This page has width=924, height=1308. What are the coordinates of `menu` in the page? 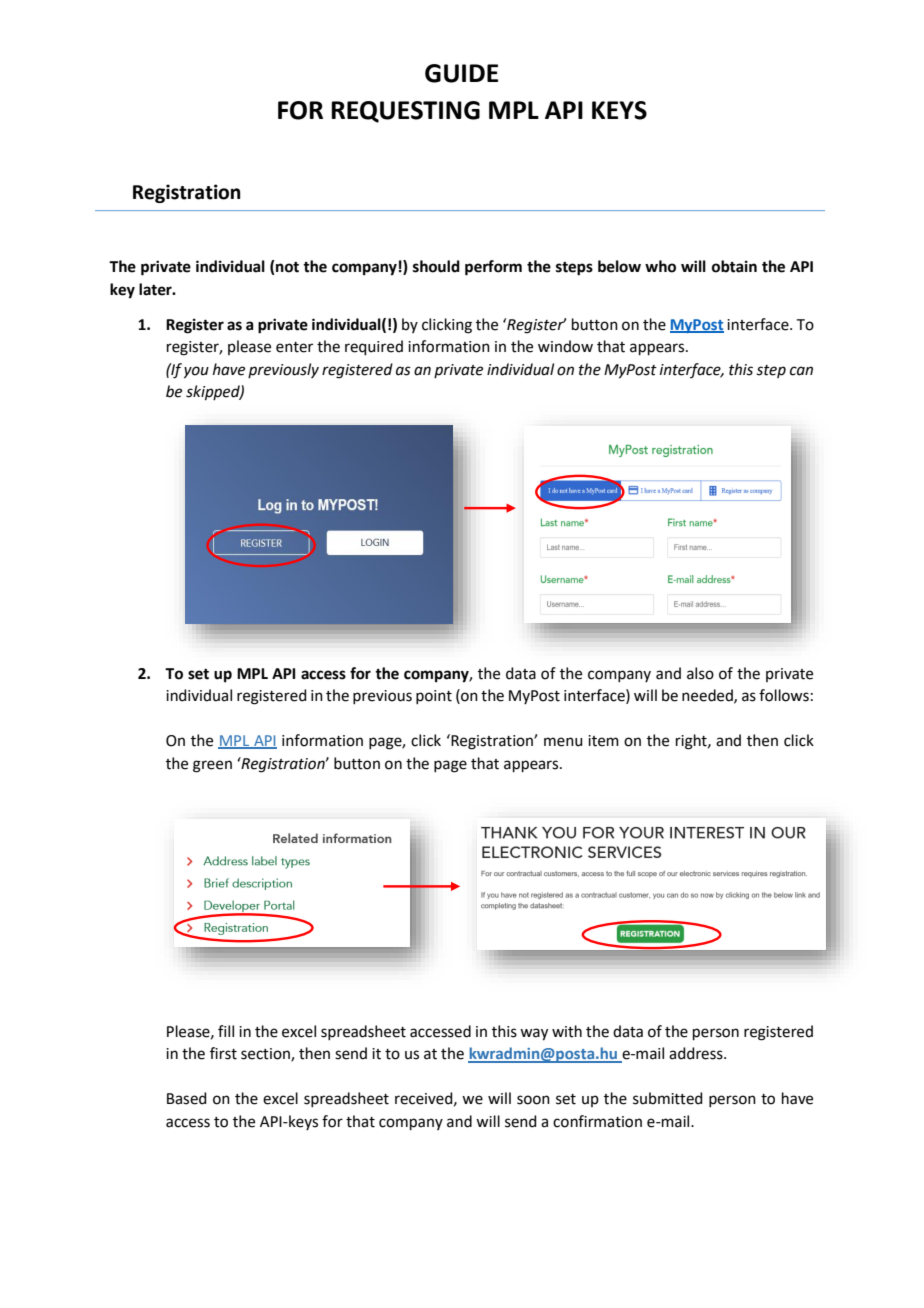 It's located at (563, 742).
